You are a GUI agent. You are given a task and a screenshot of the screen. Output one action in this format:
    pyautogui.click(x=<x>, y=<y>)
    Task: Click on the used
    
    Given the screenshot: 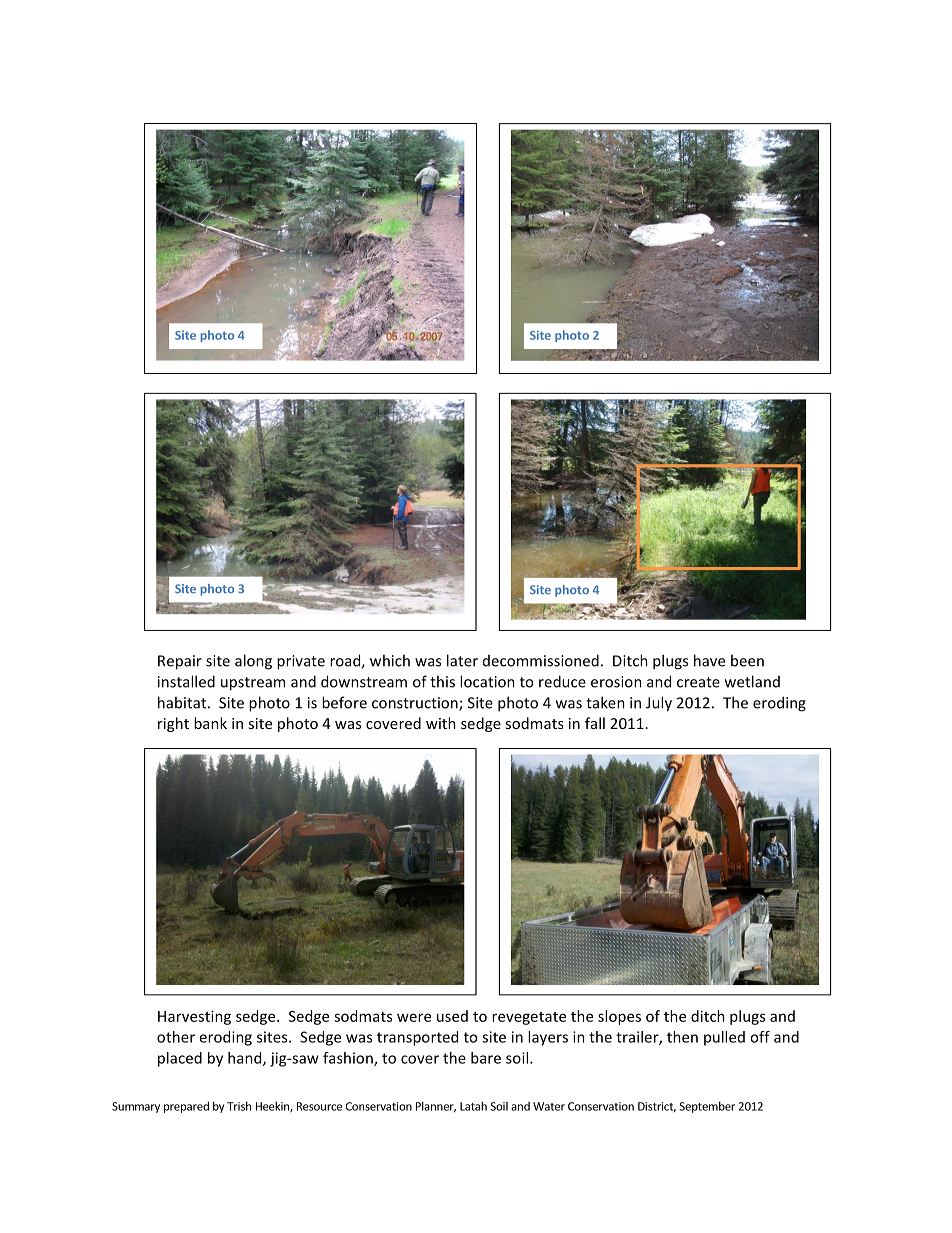 What is the action you would take?
    pyautogui.click(x=452, y=1016)
